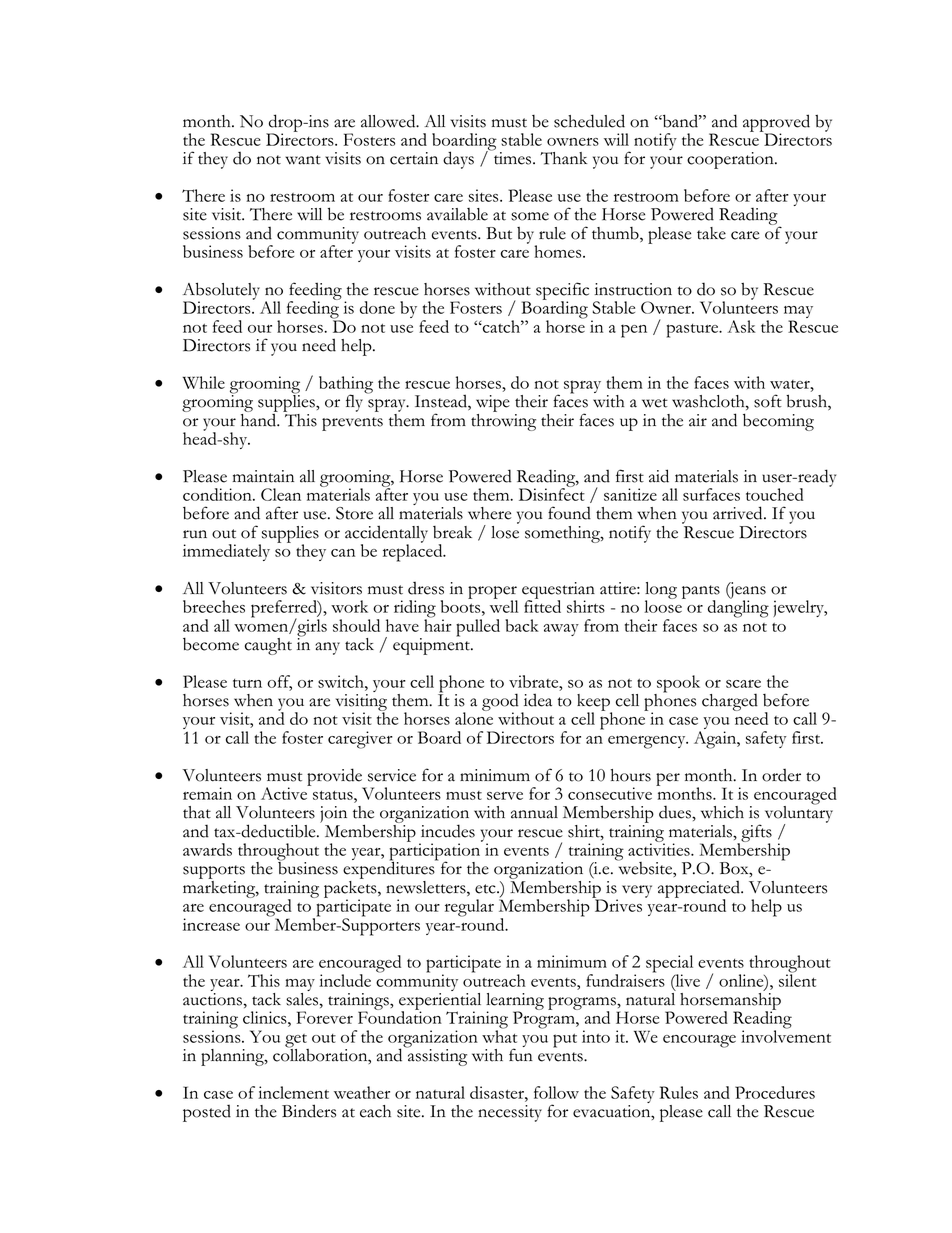 The image size is (952, 1233). What do you see at coordinates (768, 401) in the page?
I see `soft` at bounding box center [768, 401].
